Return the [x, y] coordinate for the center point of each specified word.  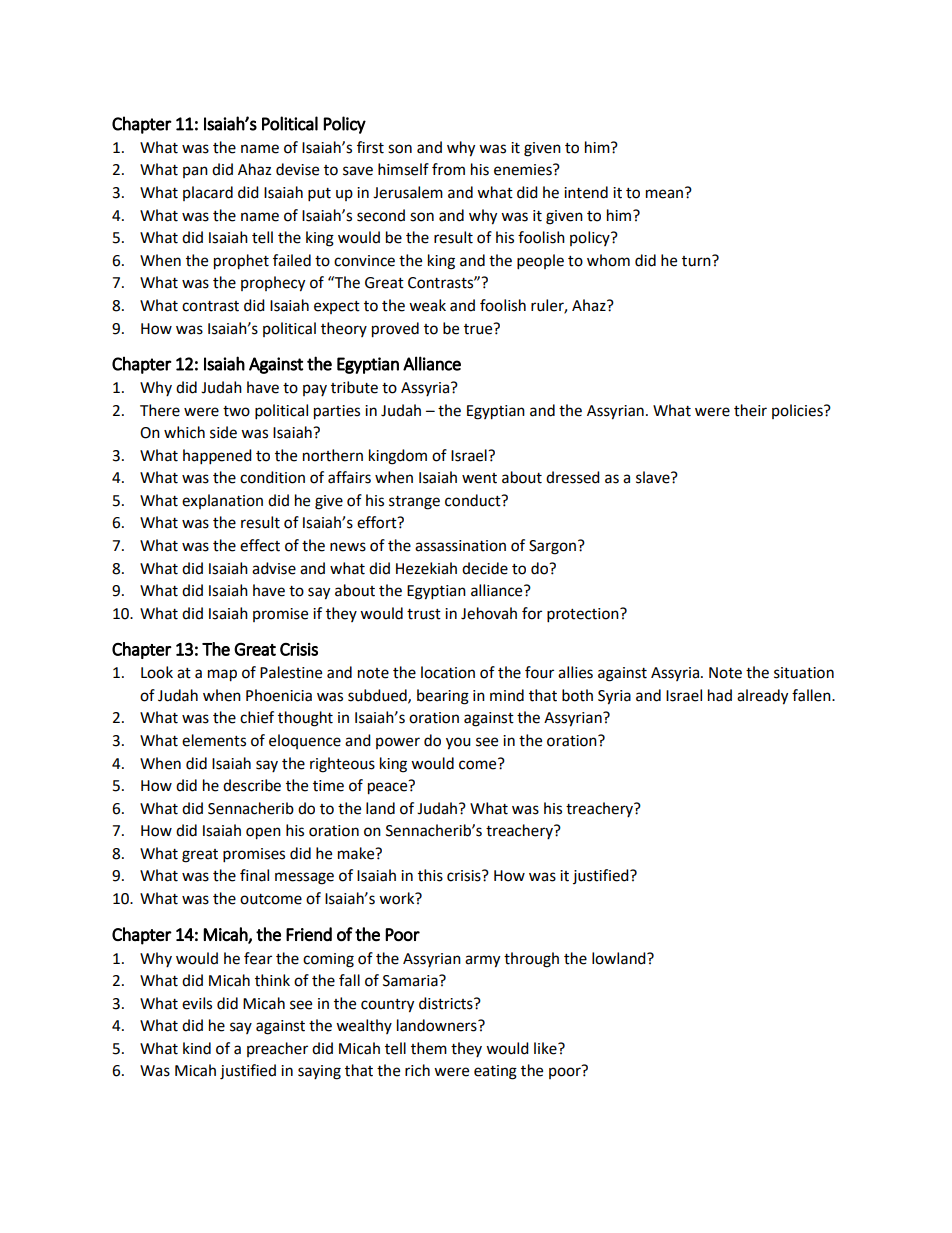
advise [274, 568]
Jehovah [489, 613]
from [448, 169]
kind [197, 1048]
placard [208, 193]
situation [804, 673]
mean [666, 193]
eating [495, 1072]
